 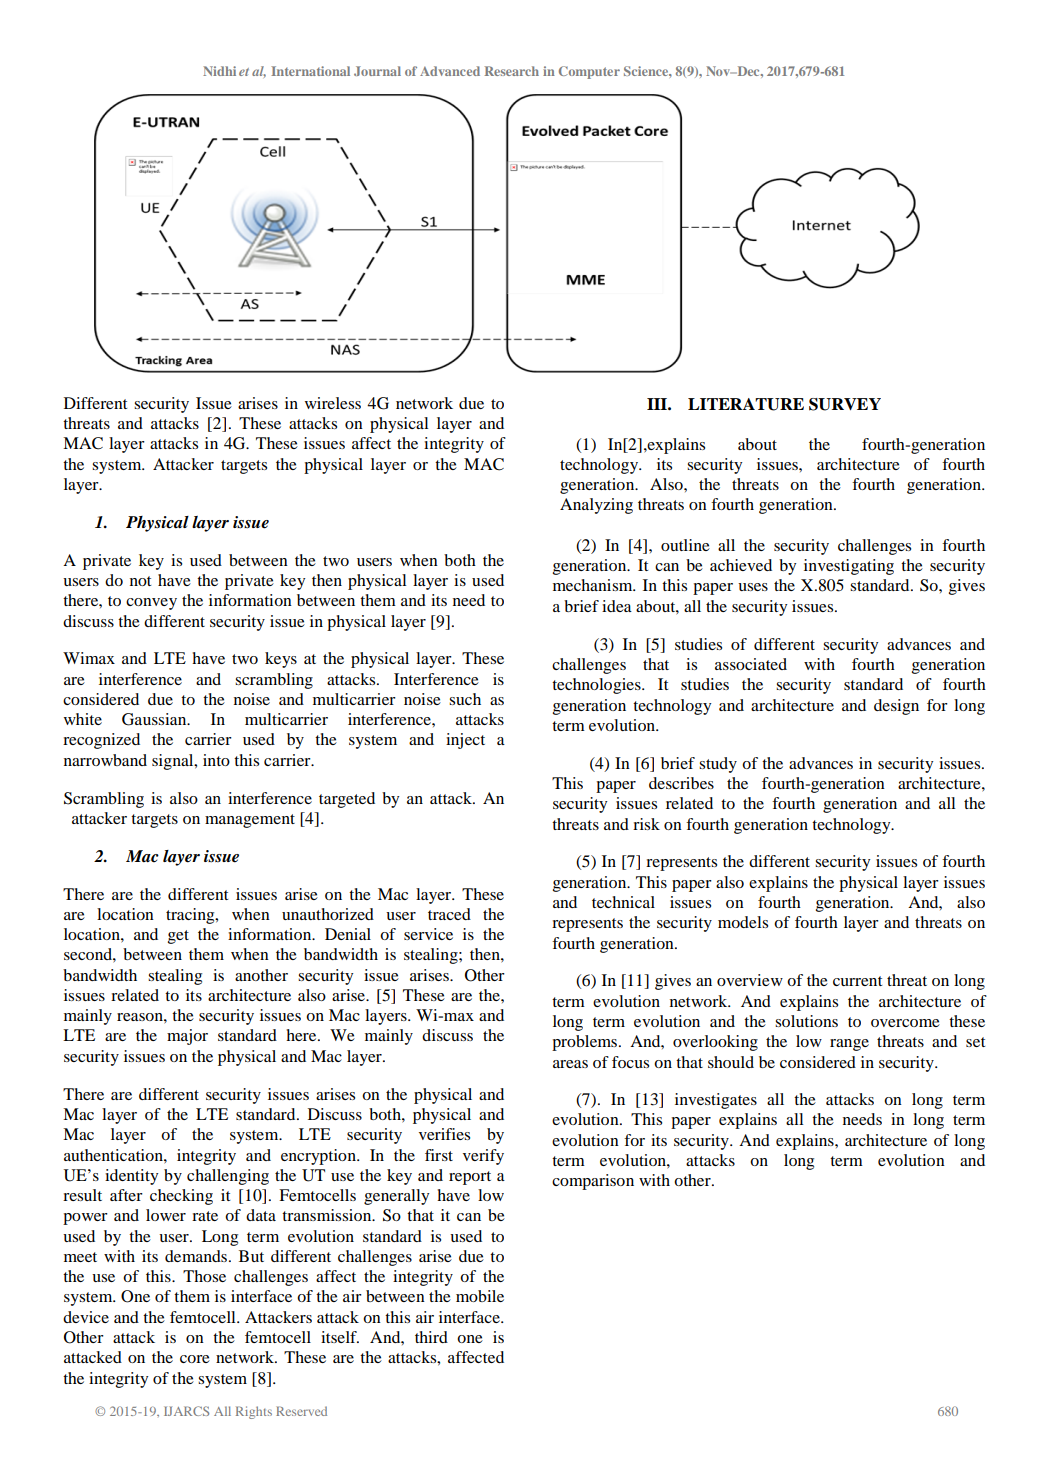 I want to click on areas, so click(x=570, y=1064).
